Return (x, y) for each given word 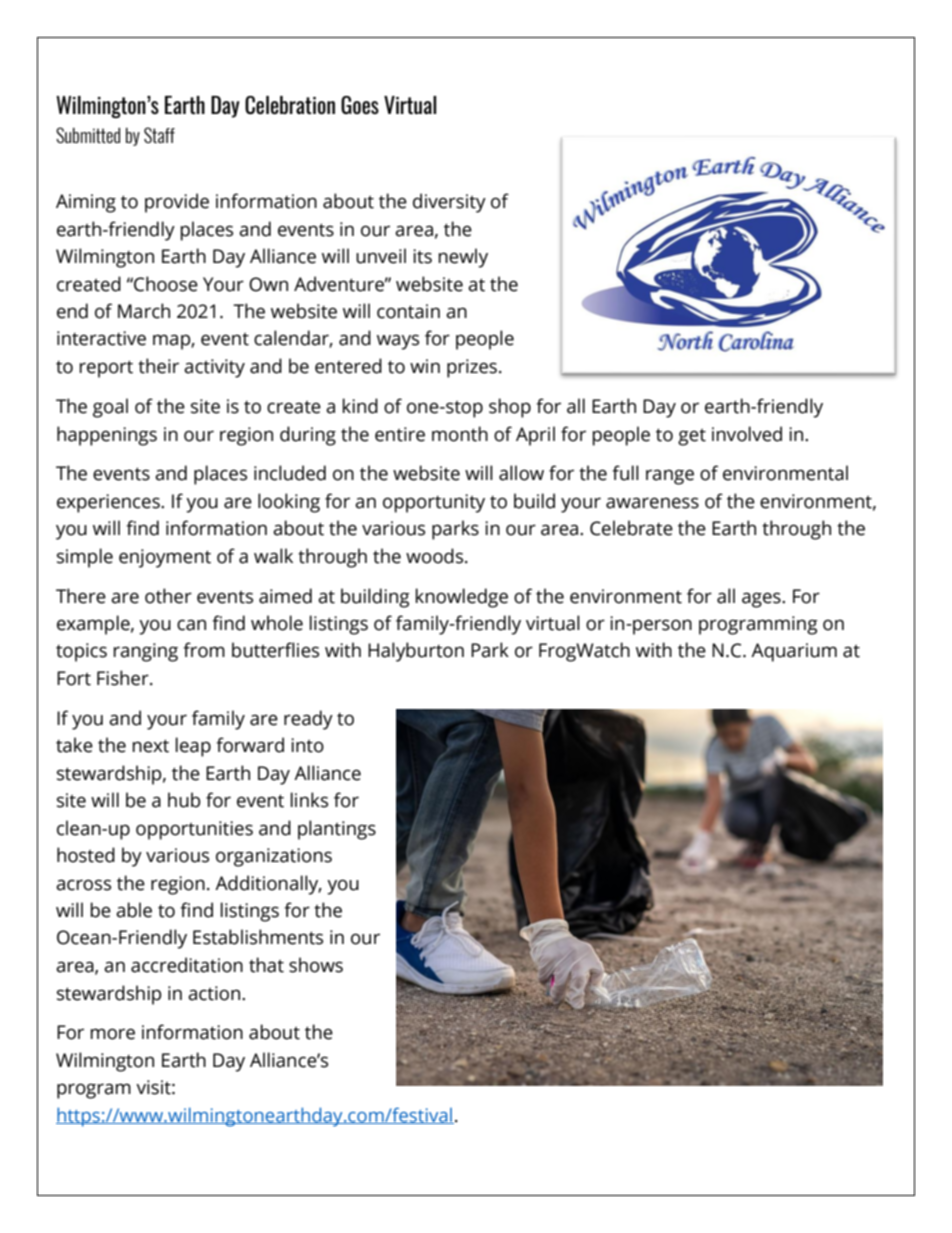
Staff (159, 135)
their (158, 366)
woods (436, 556)
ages (762, 600)
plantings (337, 830)
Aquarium (794, 652)
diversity (449, 203)
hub (184, 800)
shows (316, 965)
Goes (360, 105)
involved (747, 434)
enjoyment (165, 558)
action (215, 993)
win (425, 366)
